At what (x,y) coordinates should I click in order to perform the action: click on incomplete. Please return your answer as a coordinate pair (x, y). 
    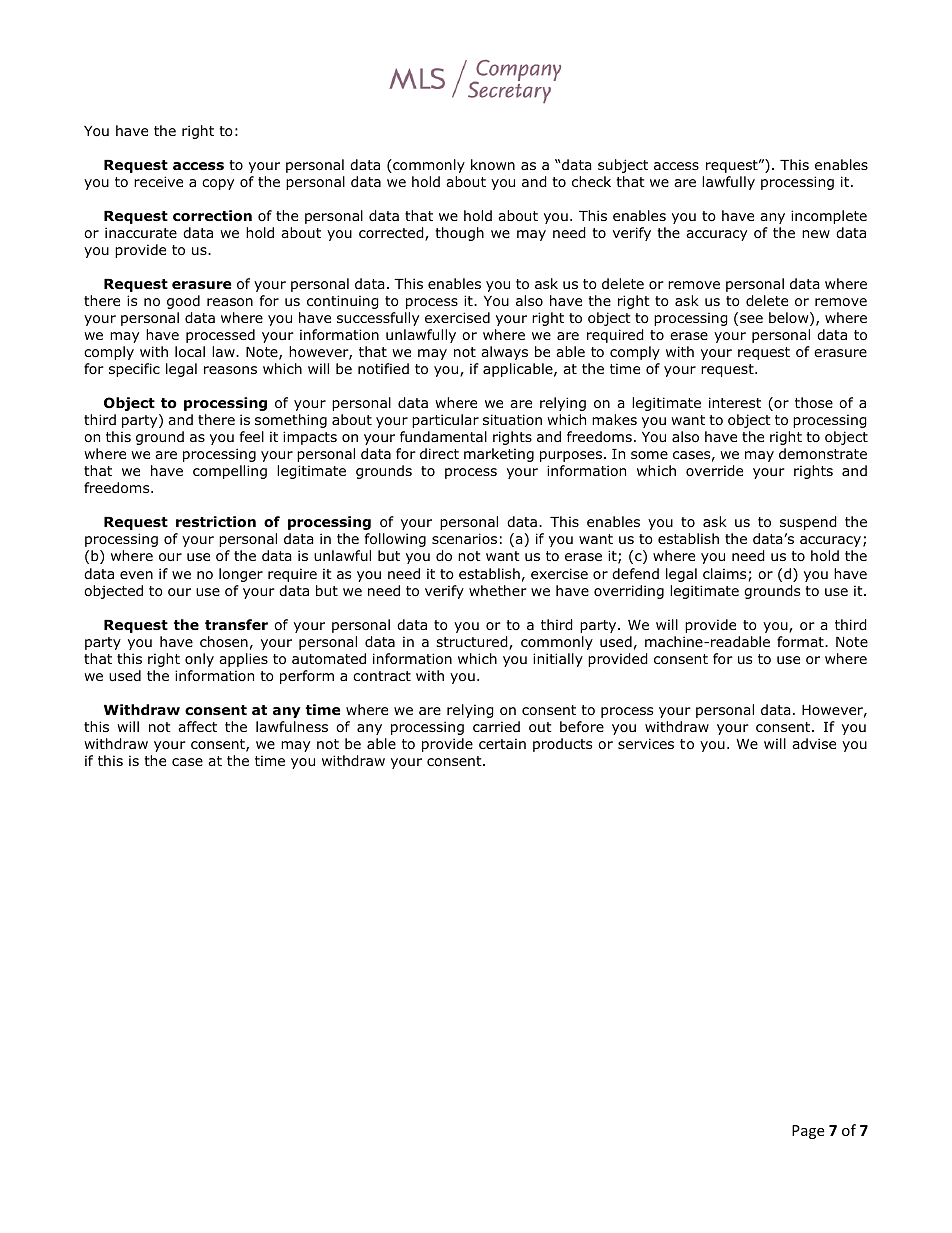
    Looking at the image, I should click on (829, 217).
